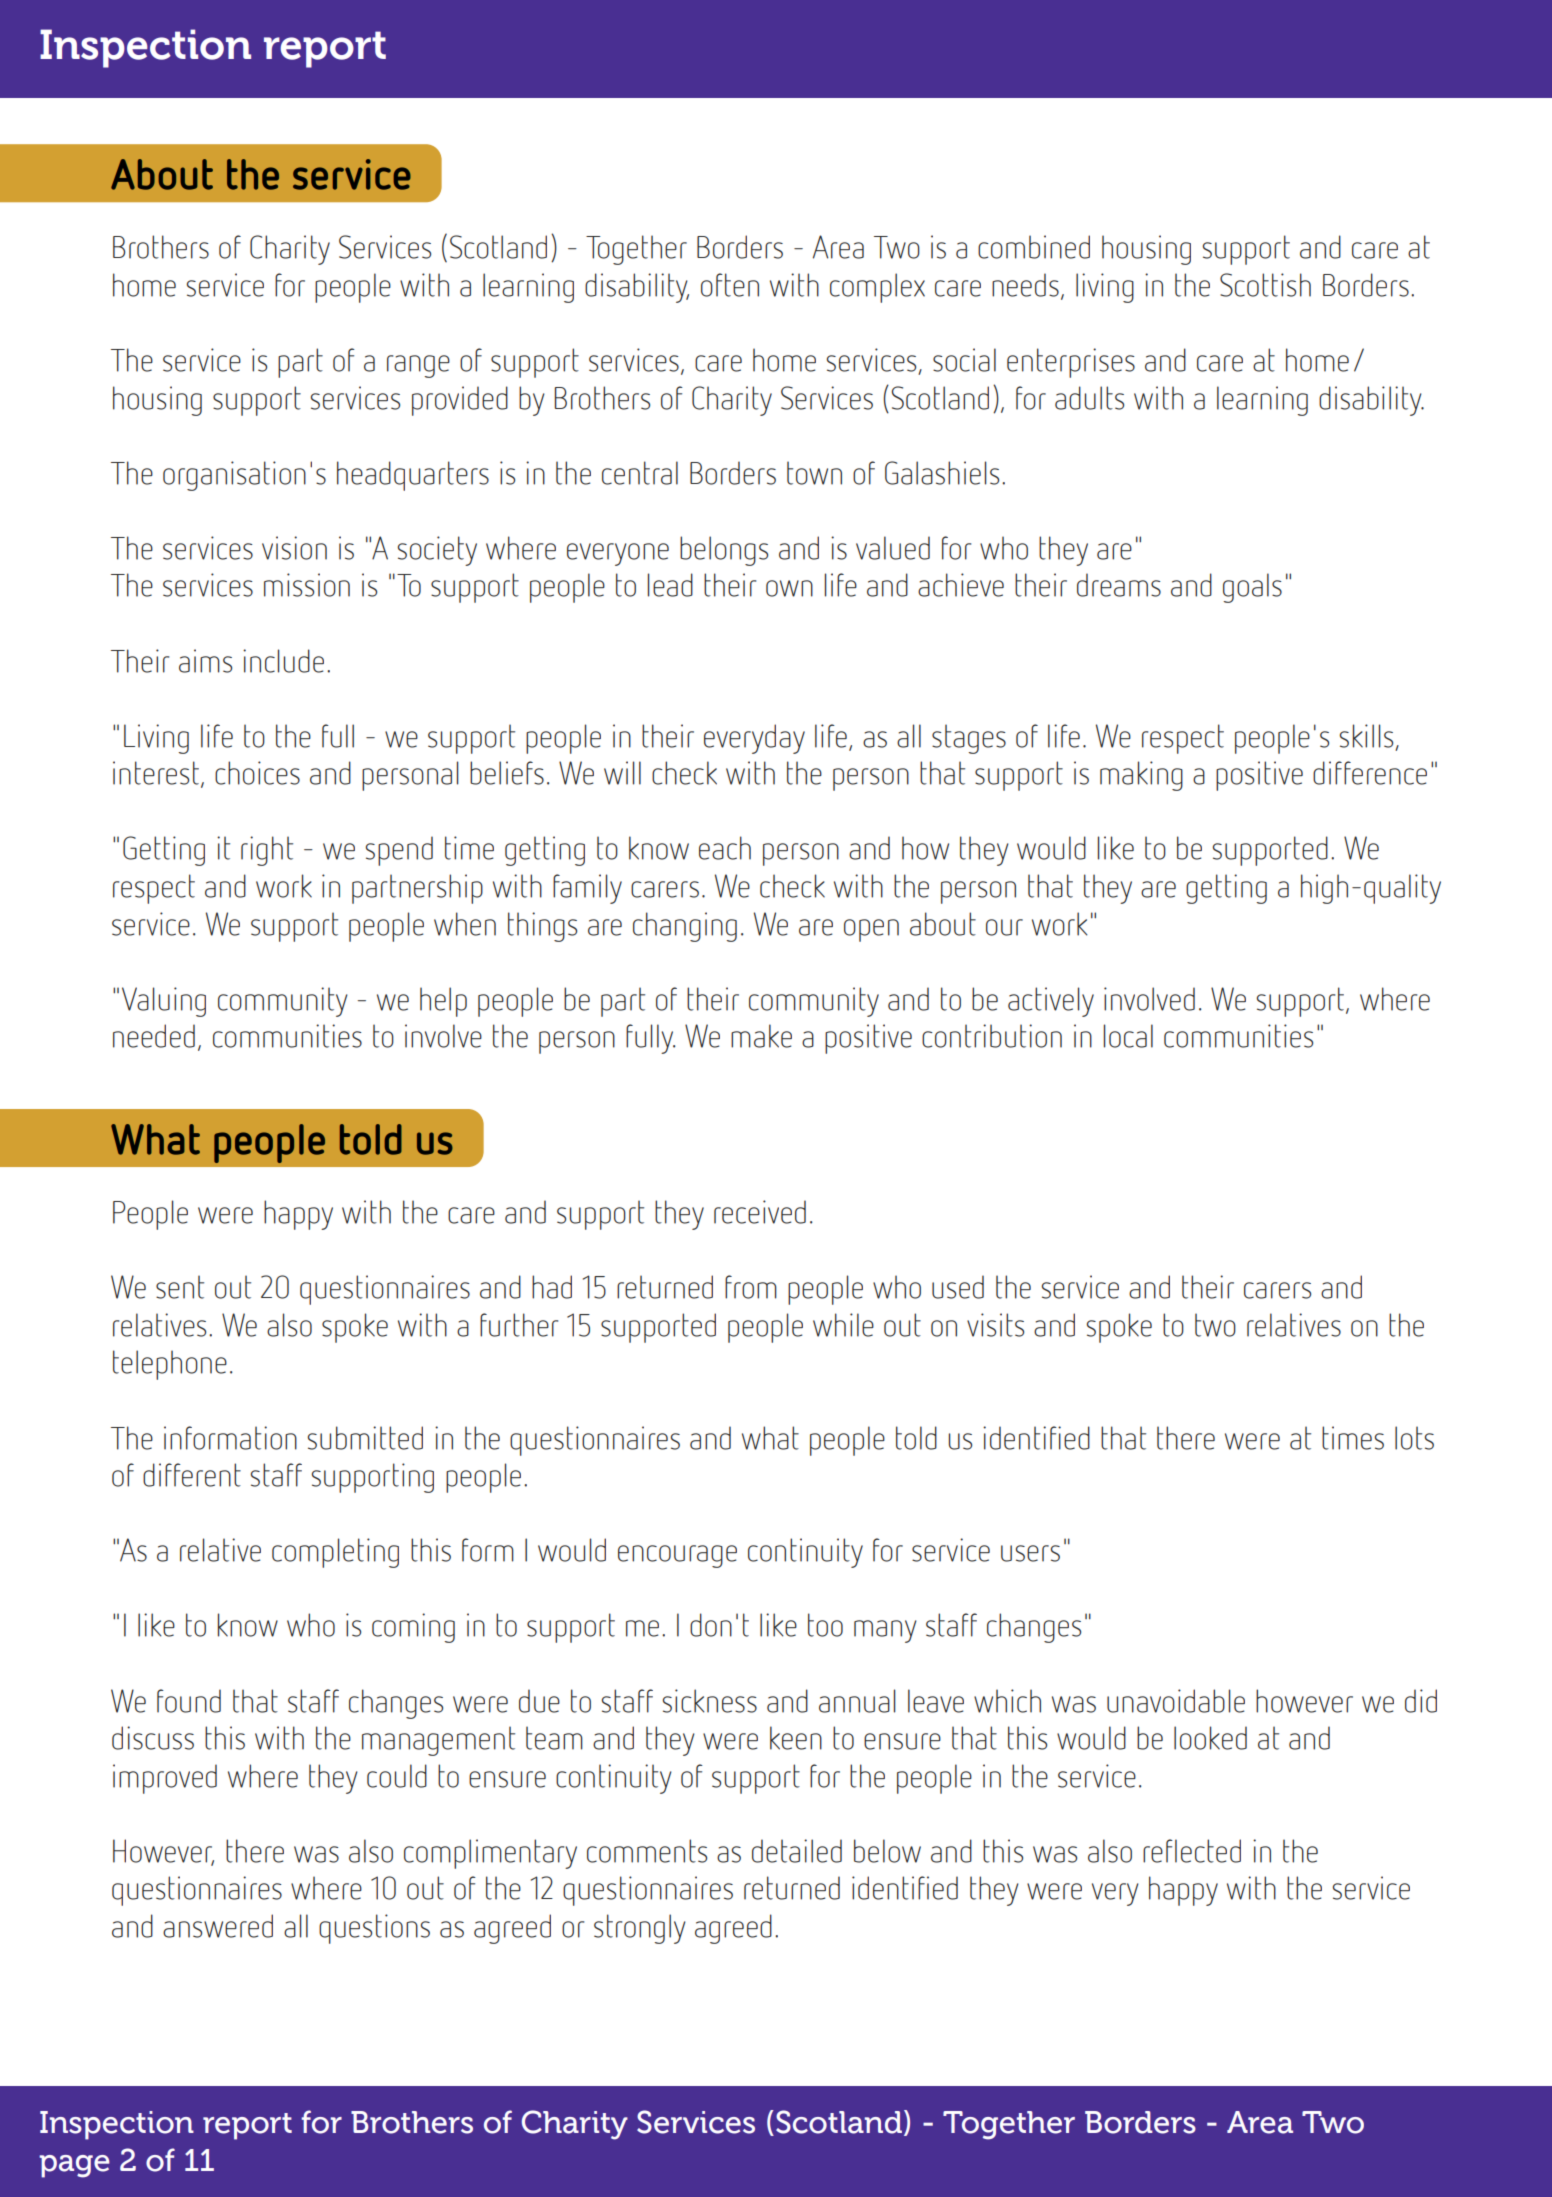  I want to click on changing, so click(685, 927).
